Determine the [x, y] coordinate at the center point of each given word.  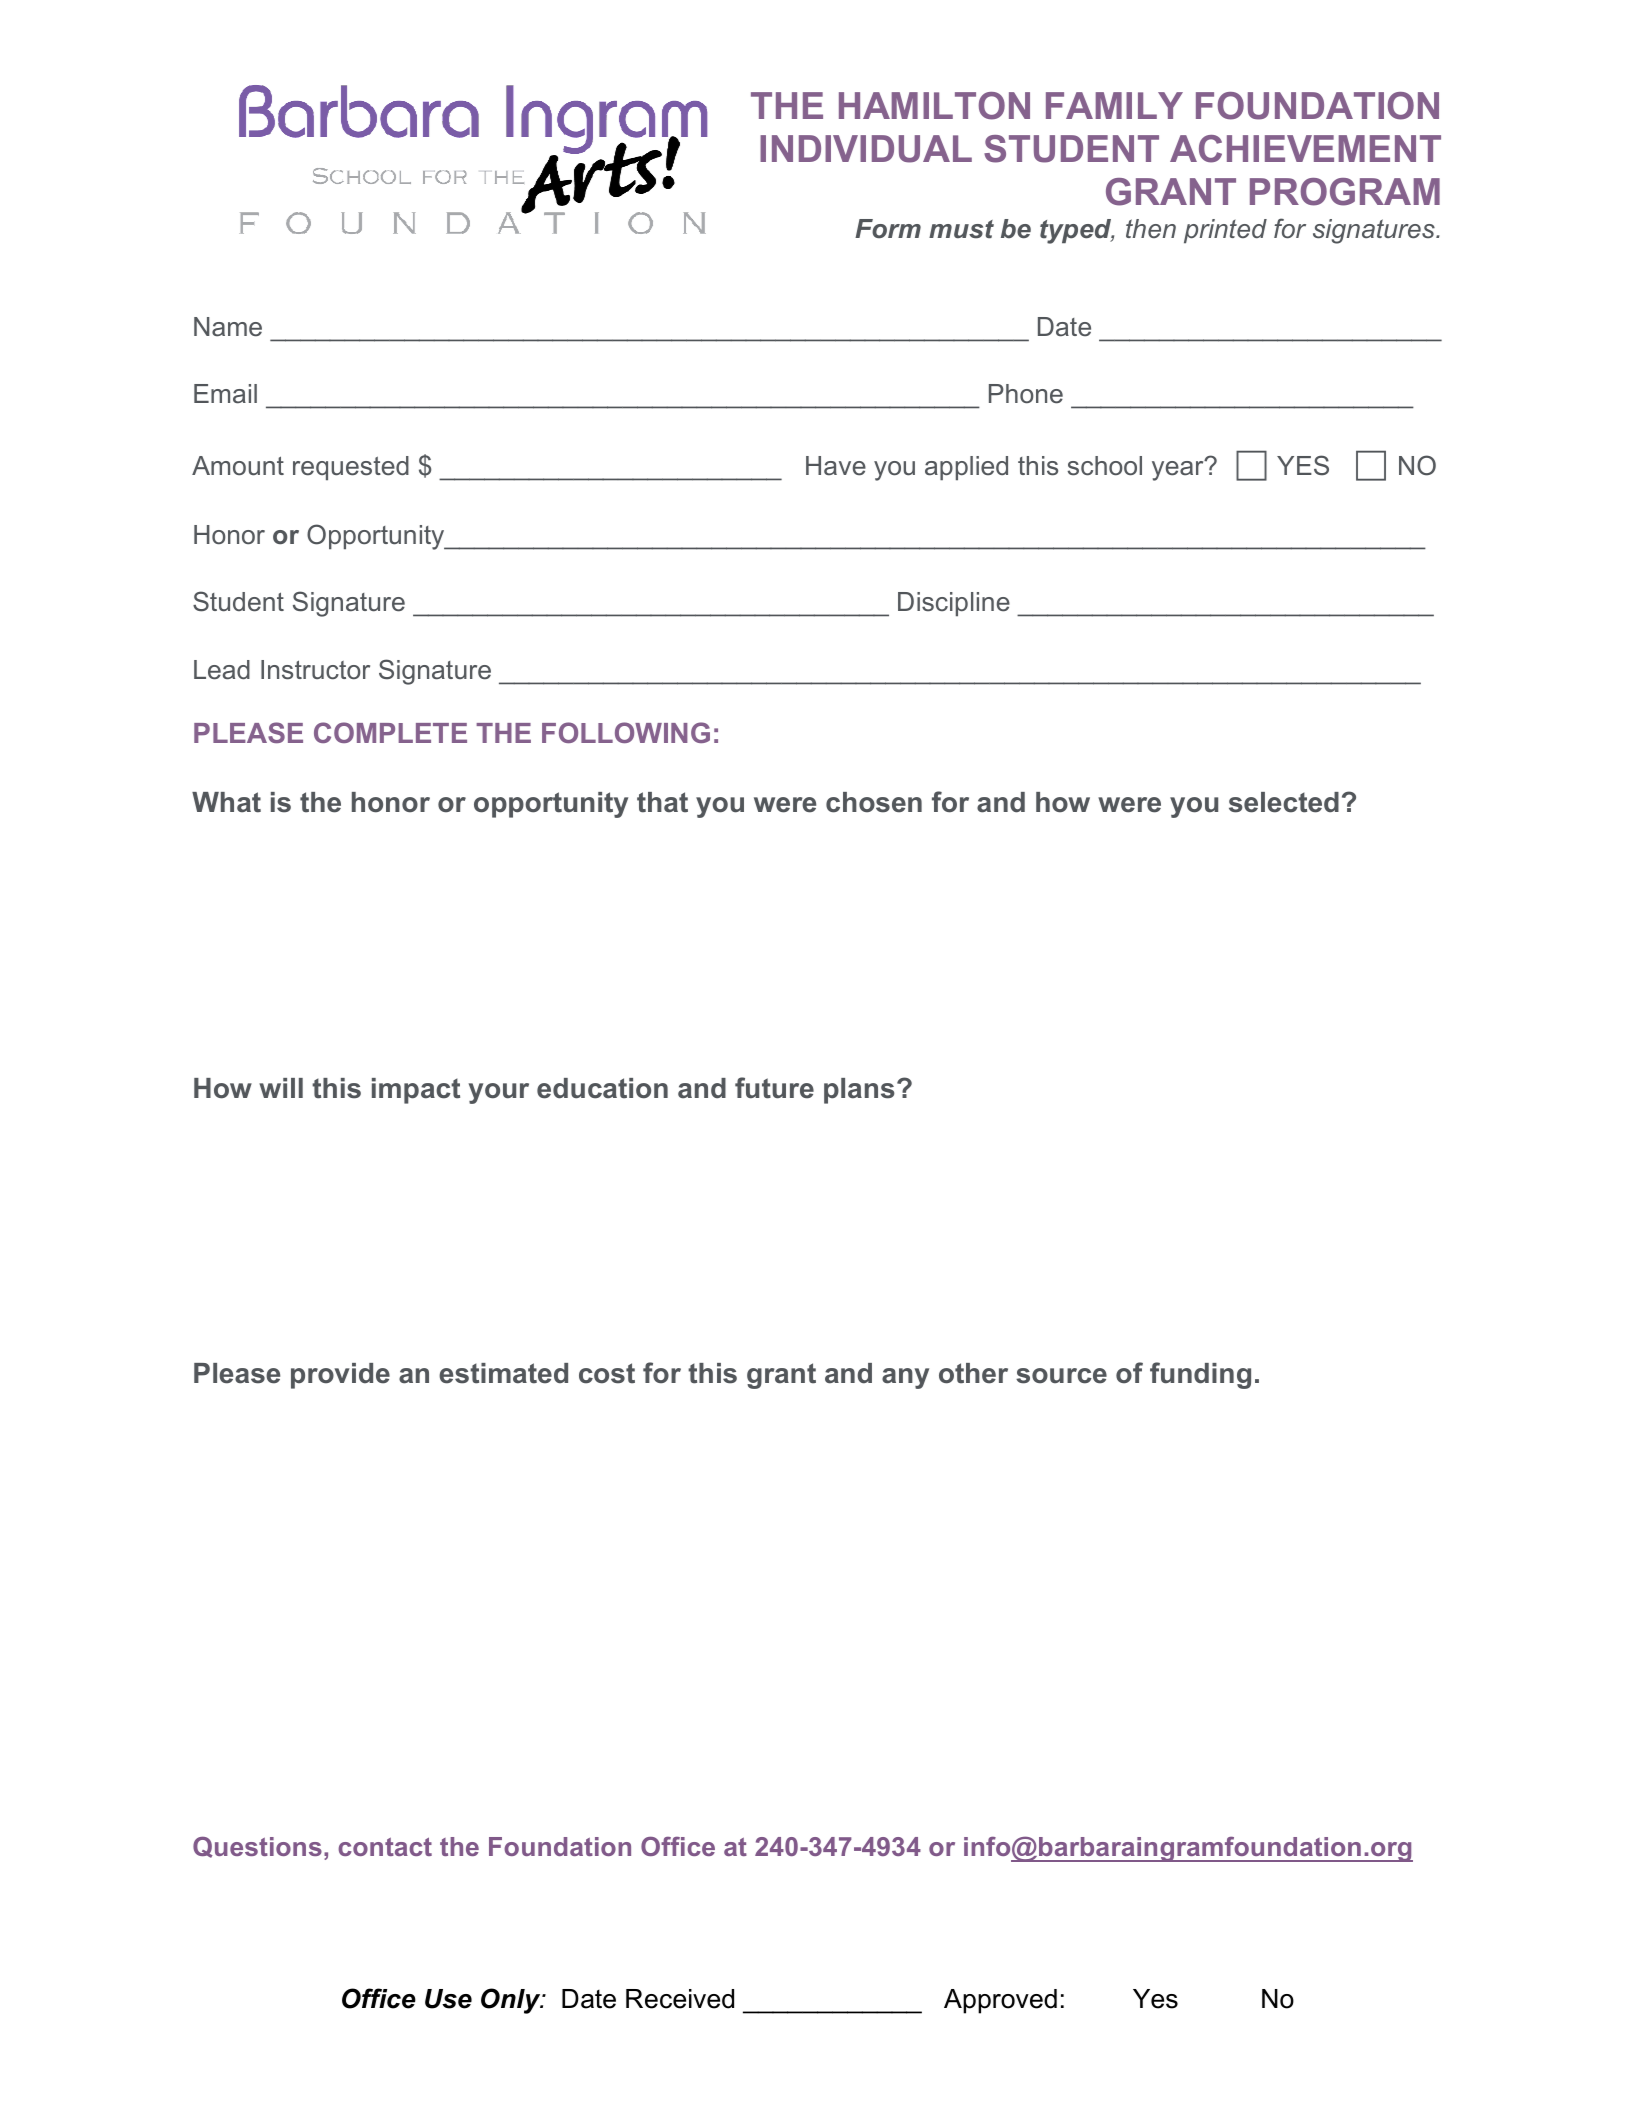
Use [448, 1999]
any [905, 1378]
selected [1284, 802]
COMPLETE [390, 732]
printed [1225, 231]
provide [340, 1376]
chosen [874, 802]
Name [228, 327]
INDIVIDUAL [866, 149]
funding [1200, 1375]
